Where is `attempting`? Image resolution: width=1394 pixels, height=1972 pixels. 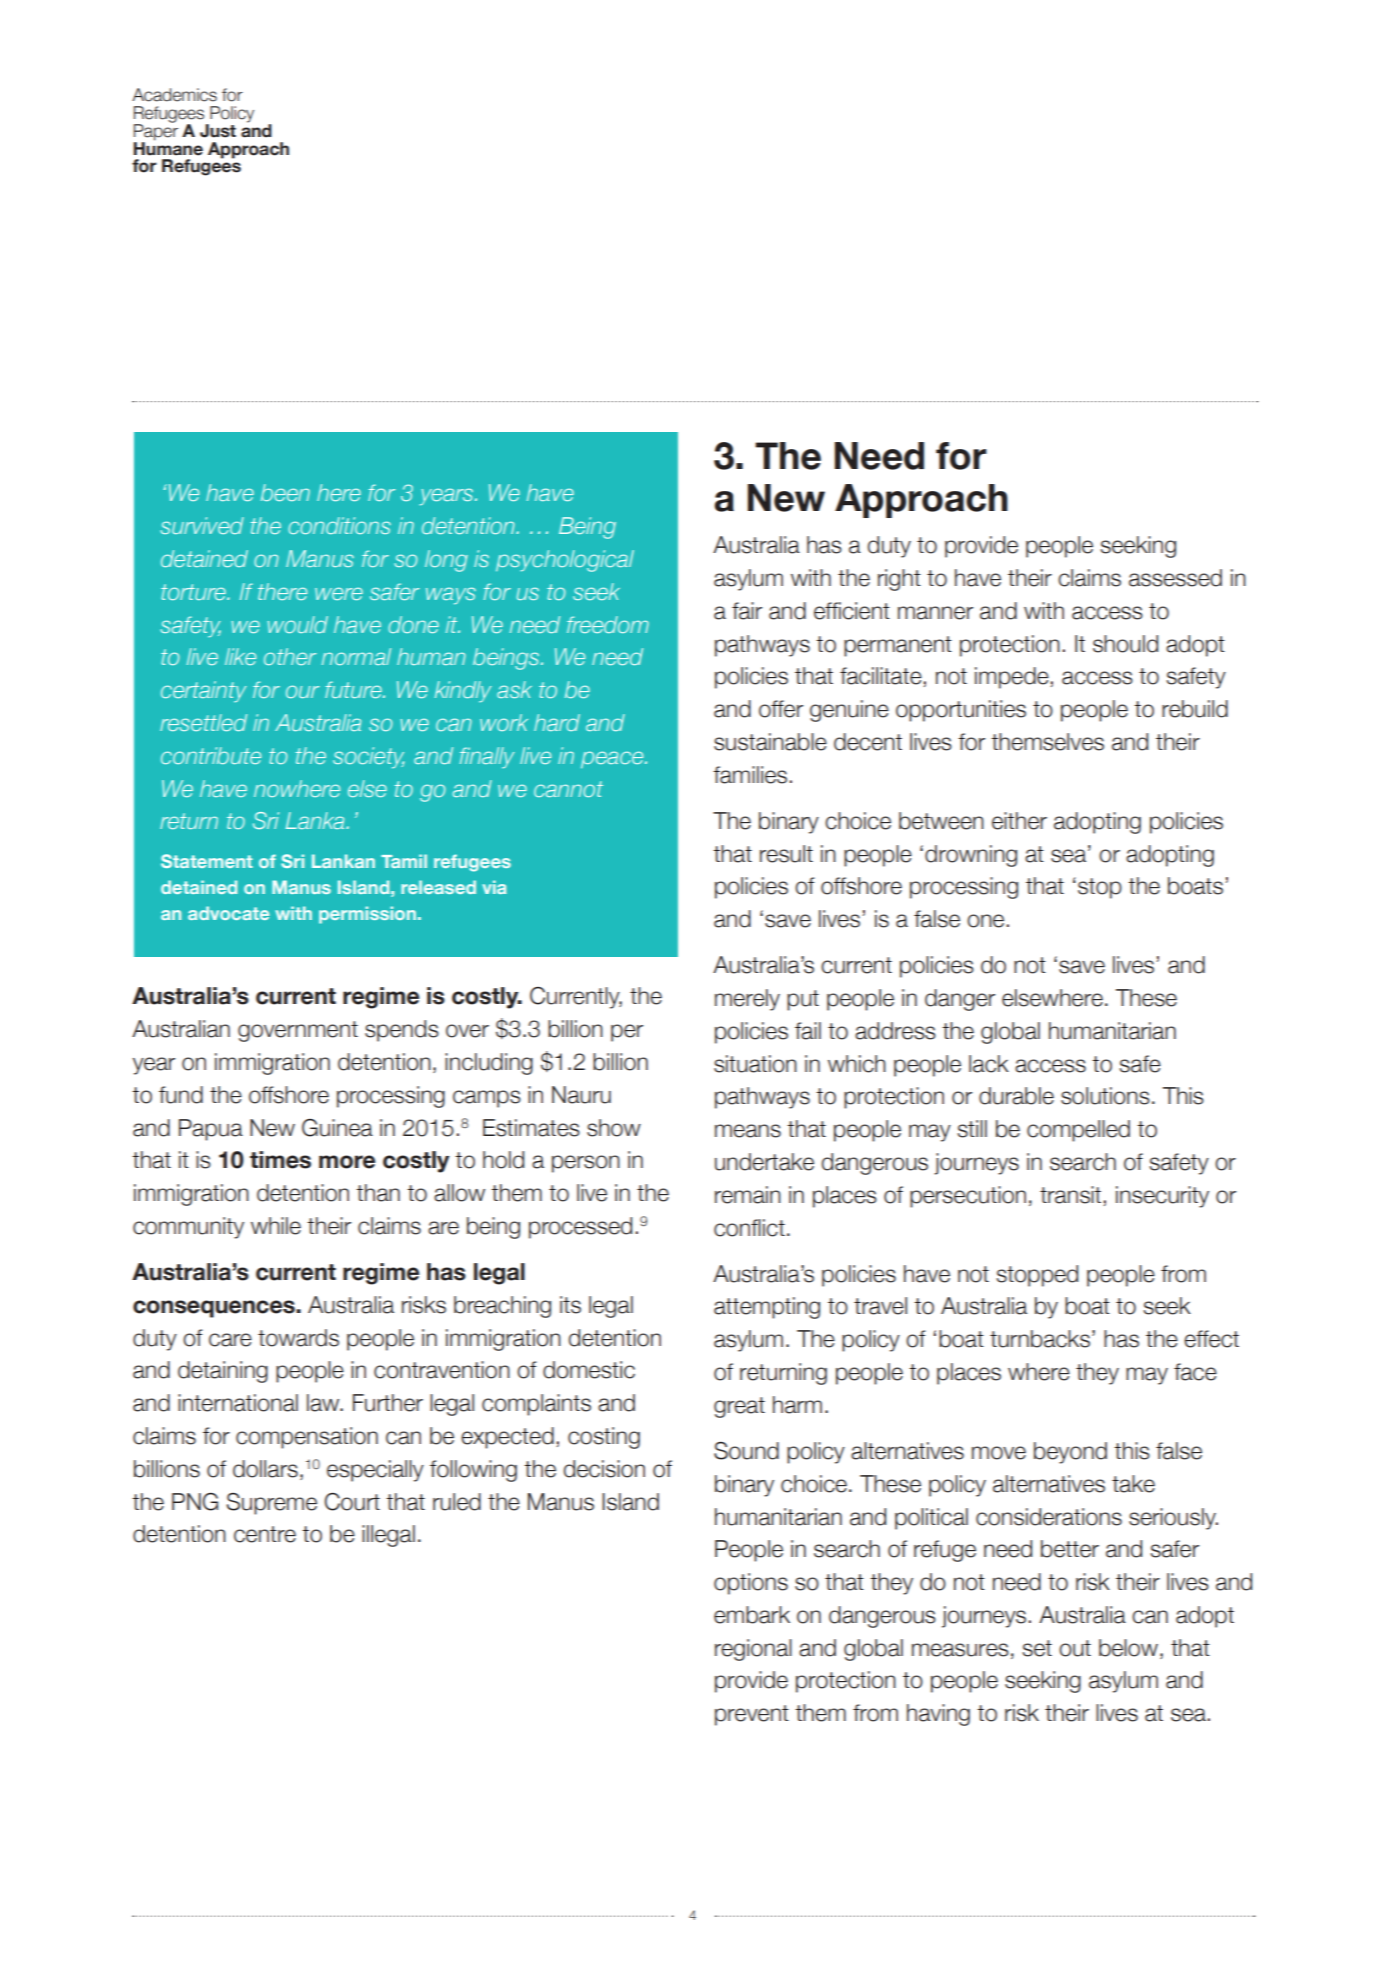
attempting is located at coordinates (767, 1308).
